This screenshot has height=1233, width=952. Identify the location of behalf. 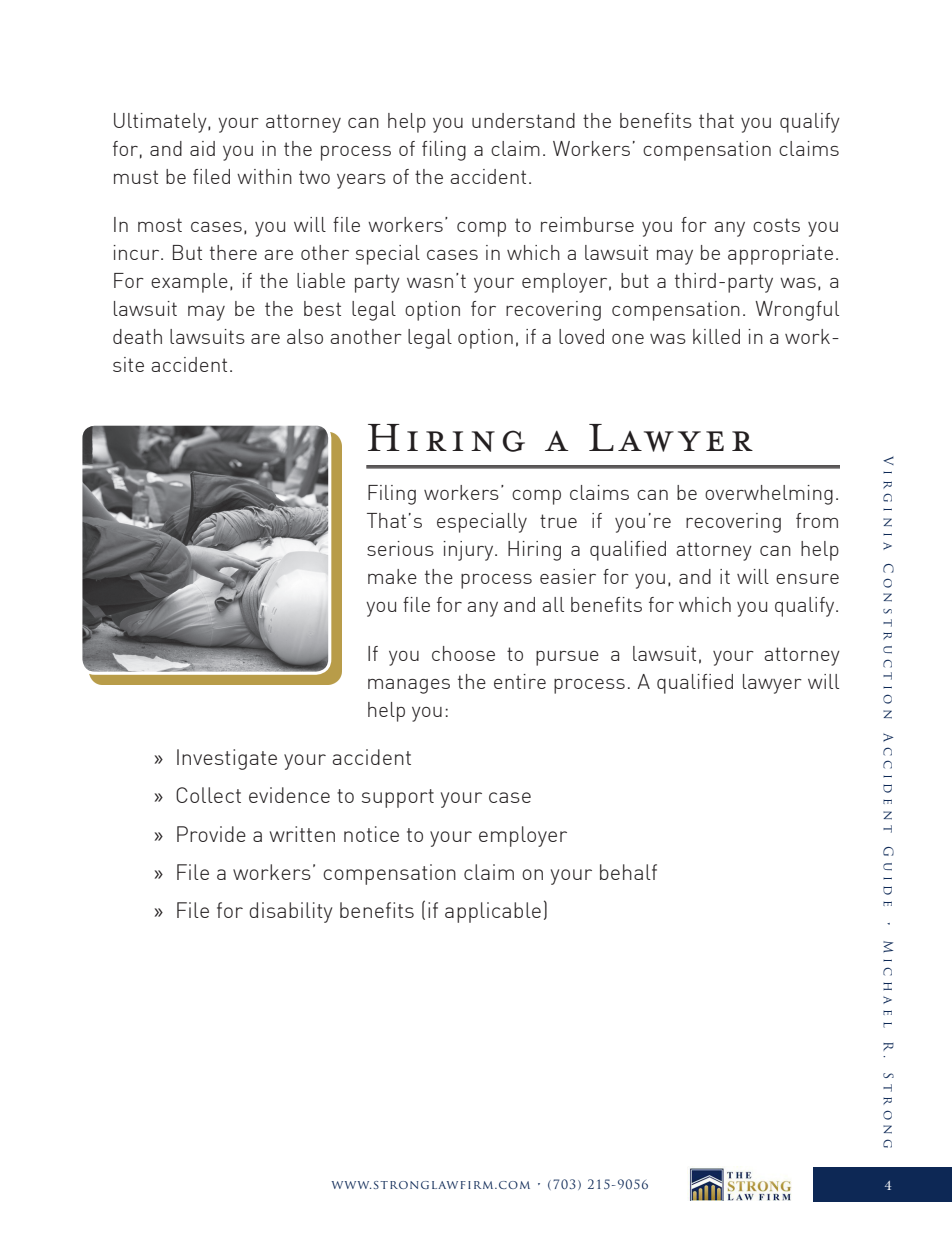
(628, 872).
